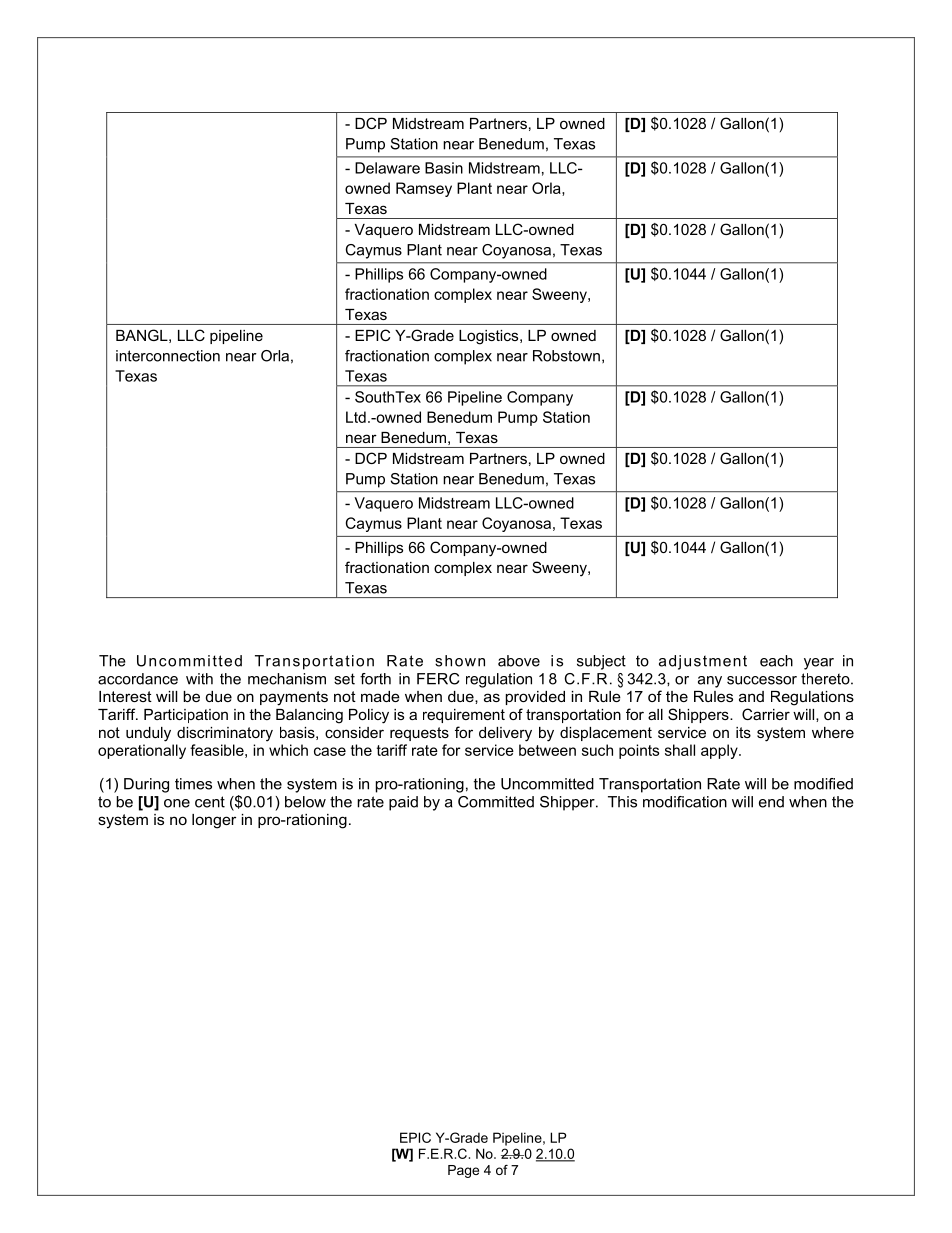 Image resolution: width=952 pixels, height=1233 pixels. Describe the element at coordinates (519, 661) in the screenshot. I see `above` at that location.
